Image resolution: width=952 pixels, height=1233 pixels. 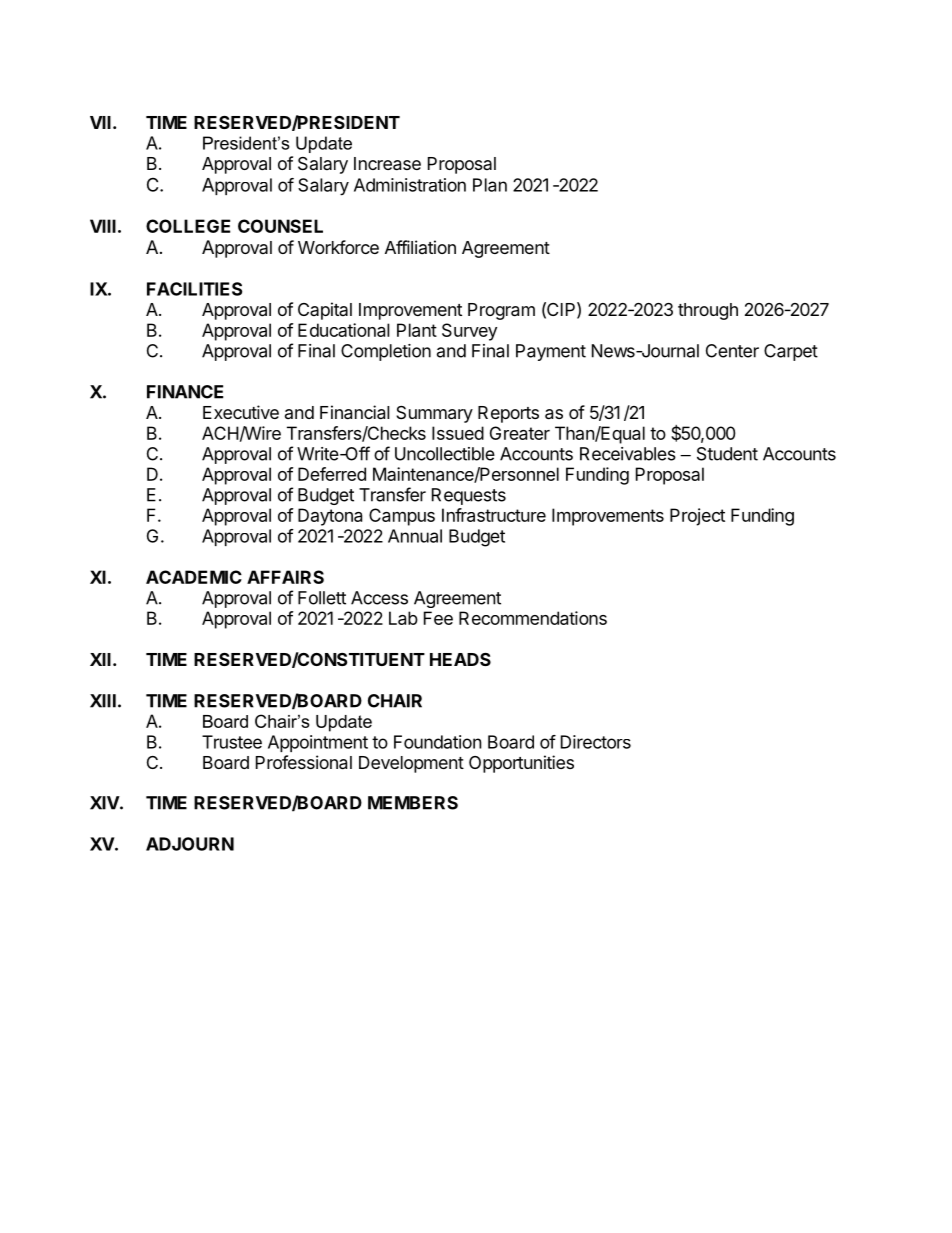 I want to click on Recommendations, so click(x=533, y=618).
